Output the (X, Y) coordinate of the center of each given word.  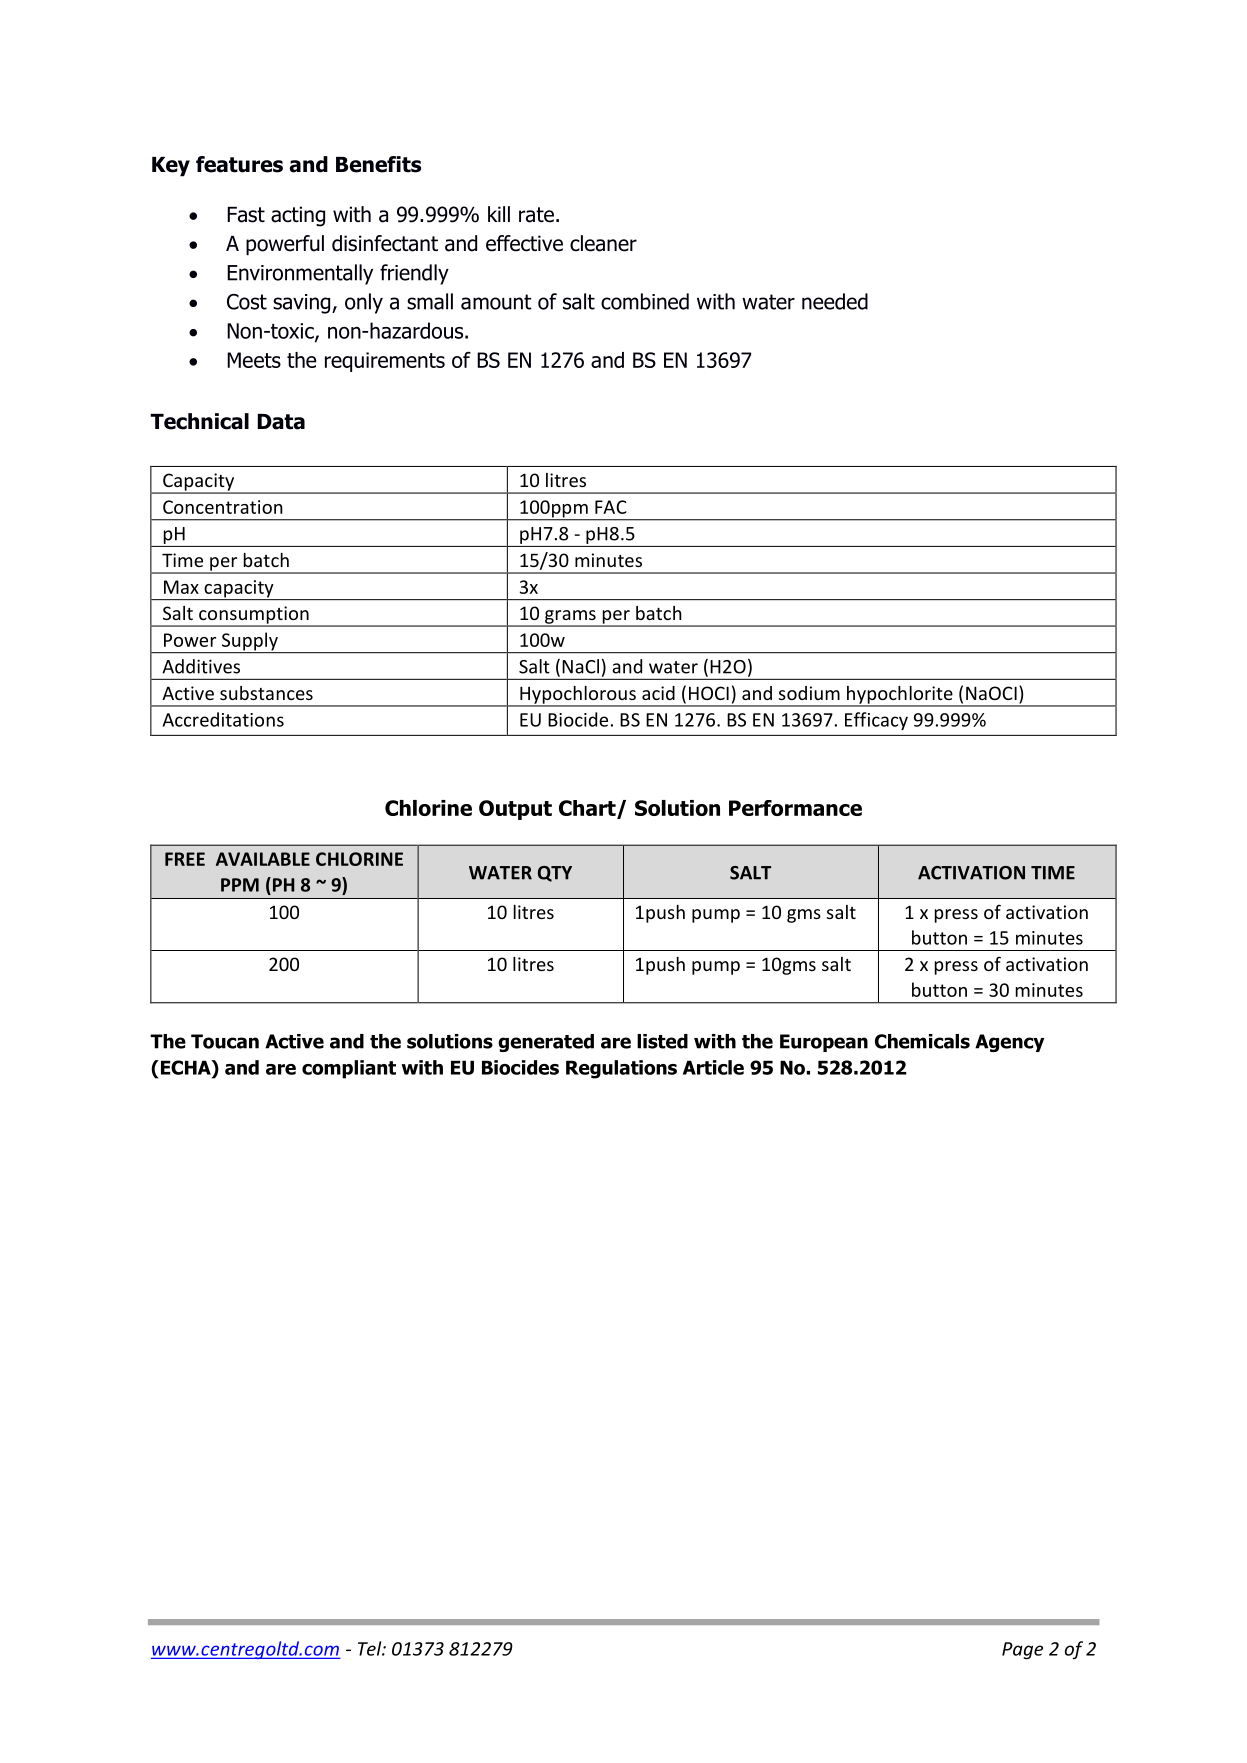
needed (835, 301)
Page (1022, 1650)
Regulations (621, 1069)
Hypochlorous (578, 696)
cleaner (603, 243)
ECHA (185, 1067)
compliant (349, 1069)
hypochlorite (900, 696)
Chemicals (922, 1041)
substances (266, 693)
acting (298, 216)
